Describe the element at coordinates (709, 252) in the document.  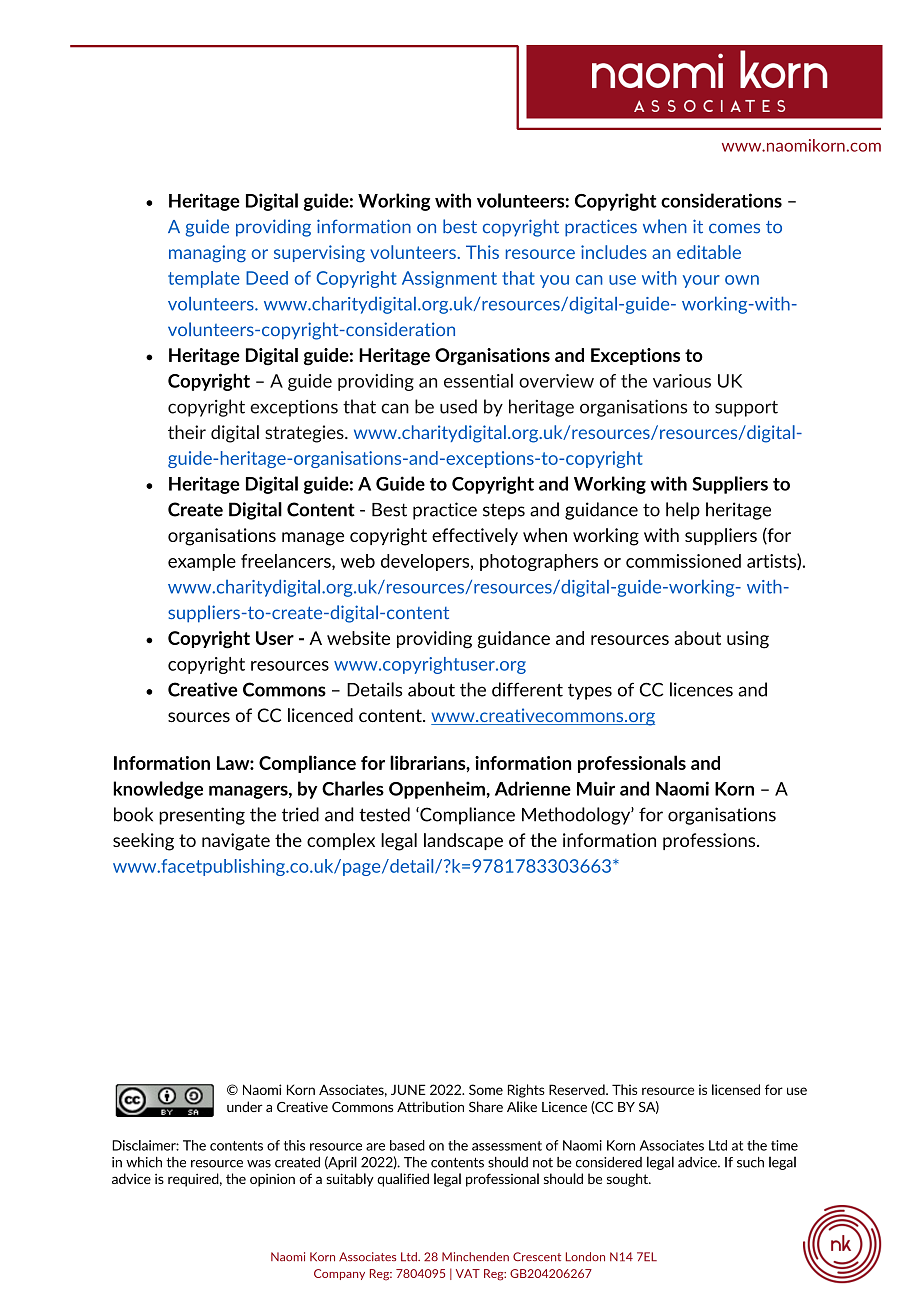
I see `editable` at that location.
